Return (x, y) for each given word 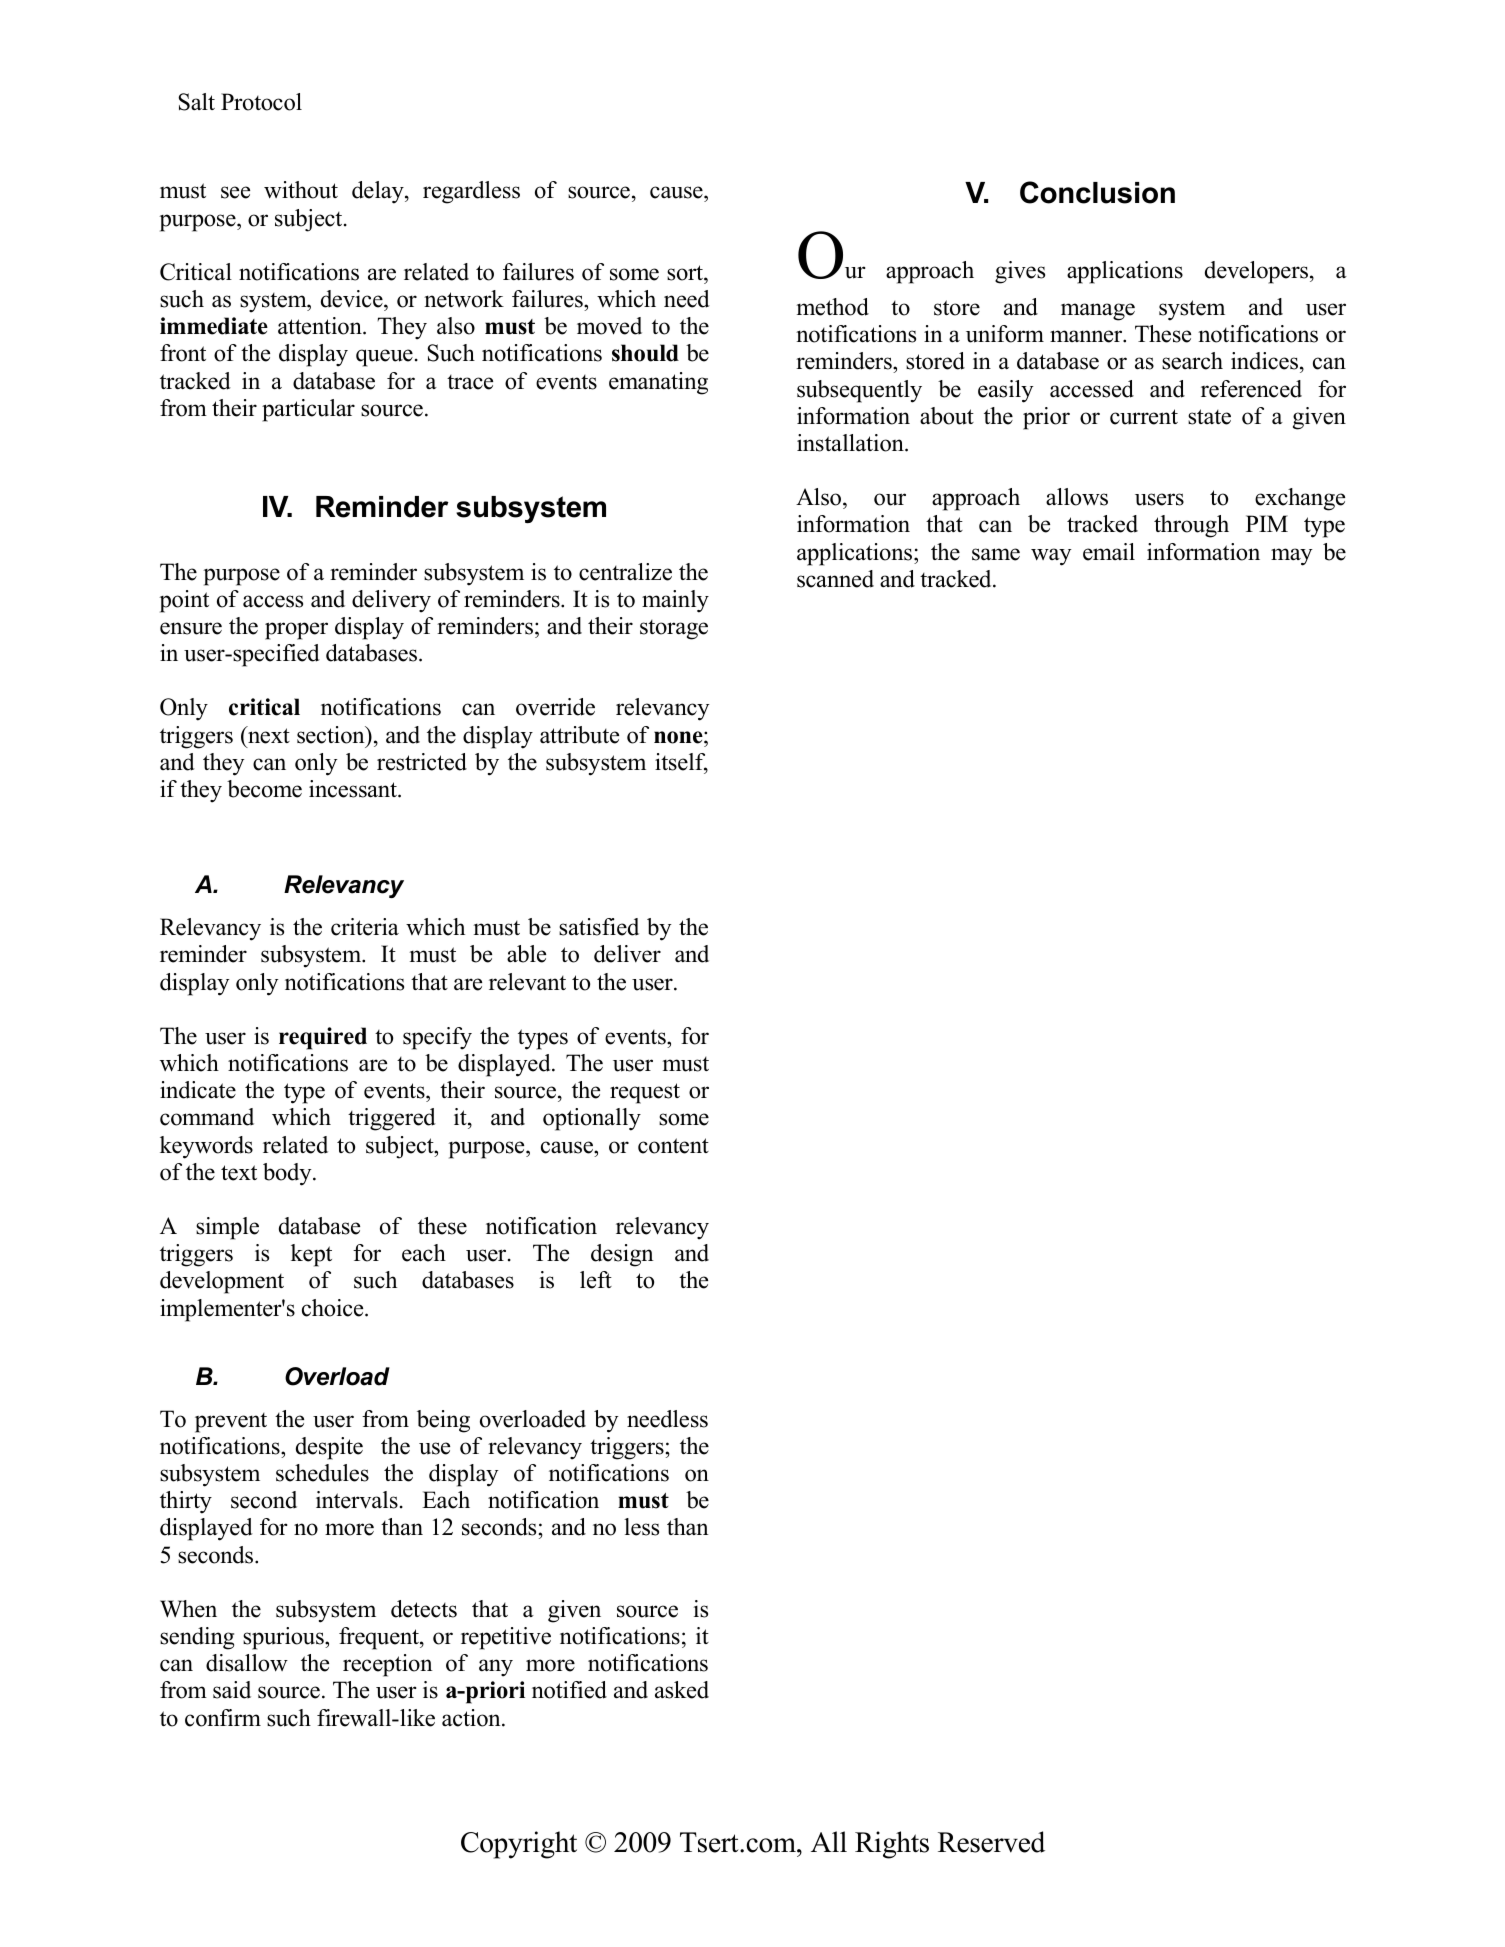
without (301, 190)
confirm (223, 1718)
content (673, 1146)
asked (682, 1690)
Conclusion (1097, 192)
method (832, 307)
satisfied (599, 927)
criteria (365, 927)
